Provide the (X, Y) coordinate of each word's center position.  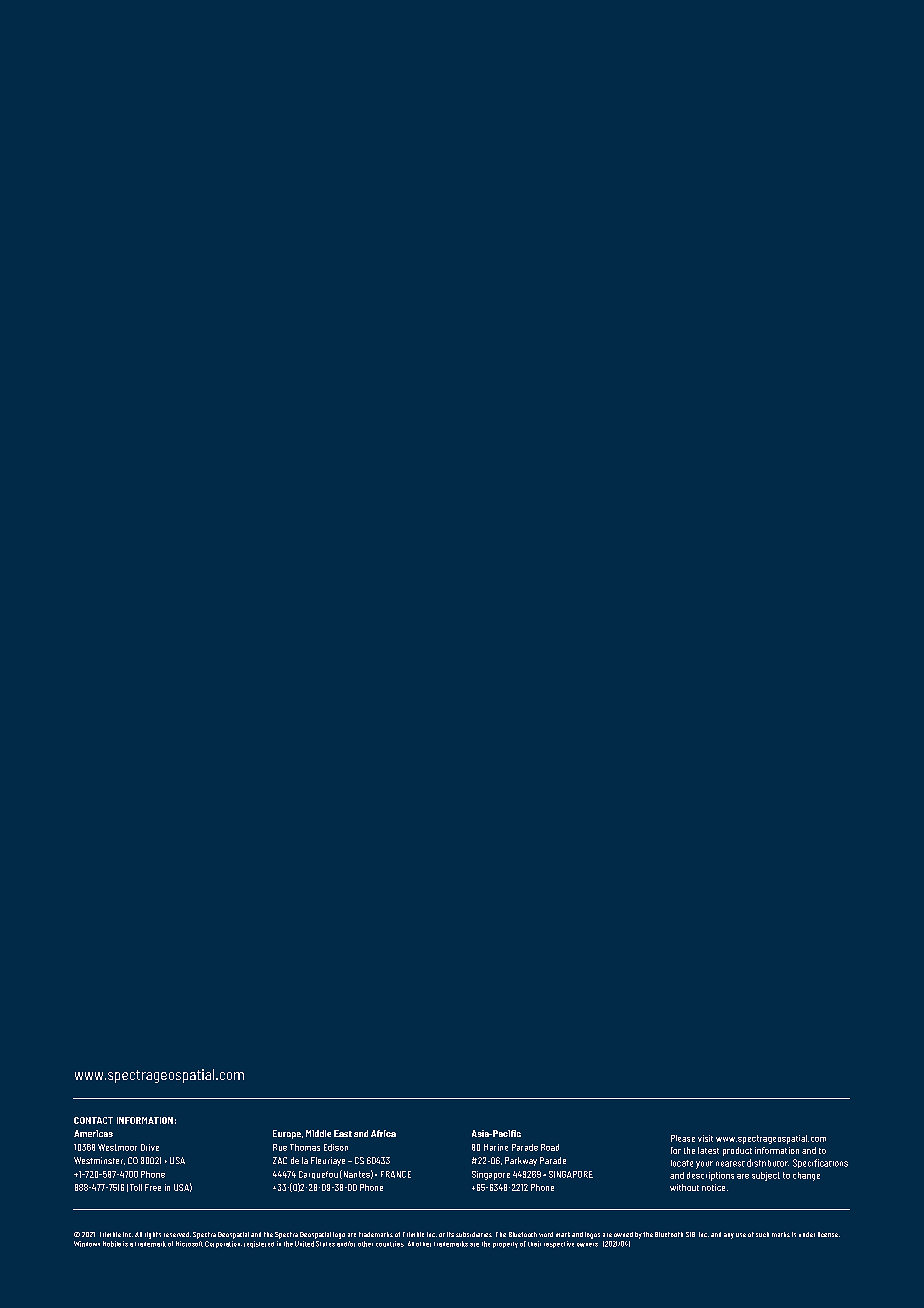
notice (715, 1187)
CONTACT (93, 1120)
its (450, 1234)
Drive (150, 1147)
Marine (496, 1147)
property (505, 1245)
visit (705, 1138)
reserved (177, 1234)
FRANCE (396, 1174)
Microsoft (189, 1244)
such (762, 1234)
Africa (383, 1133)
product (737, 1151)
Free (153, 1187)
